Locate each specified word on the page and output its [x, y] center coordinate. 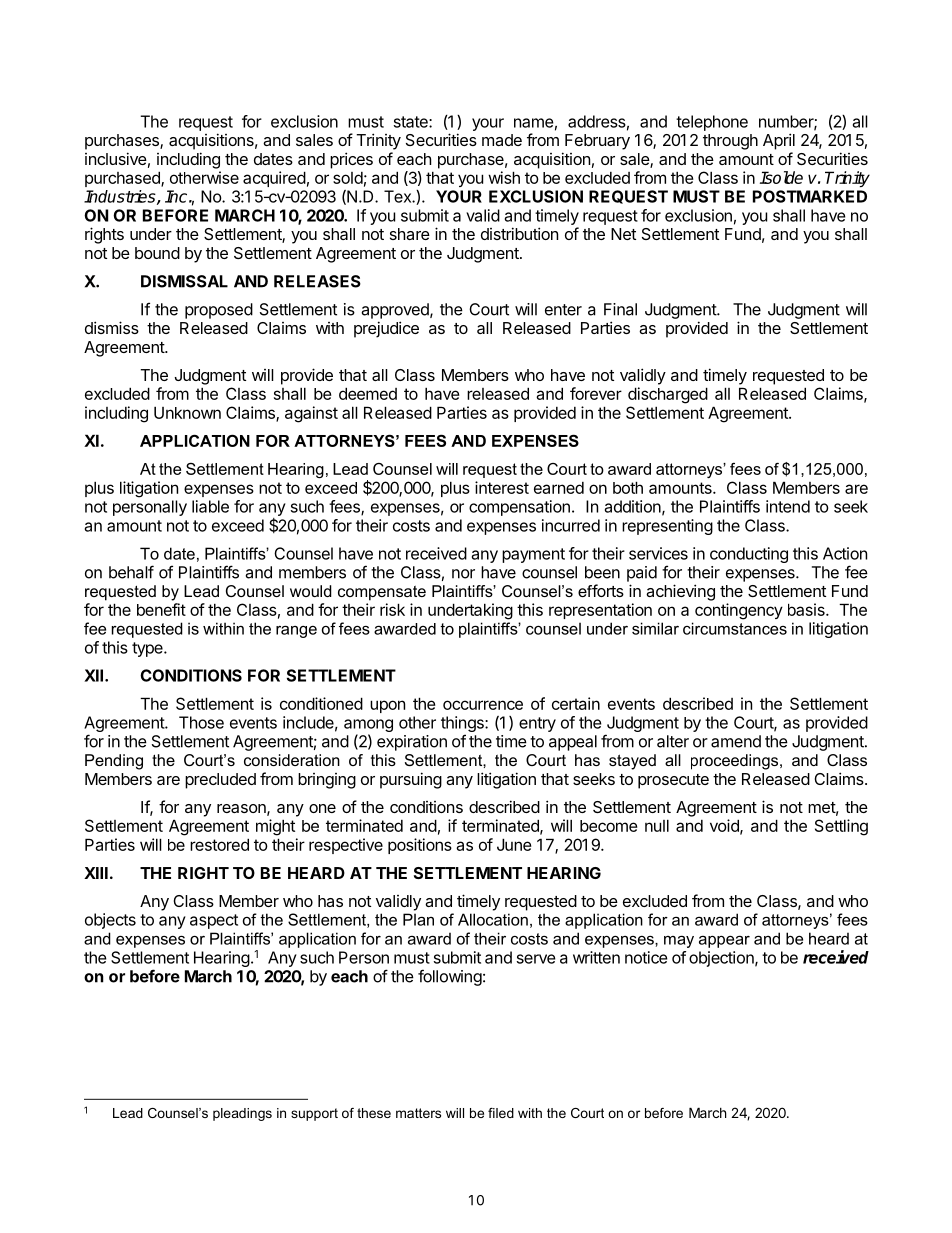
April [779, 141]
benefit [161, 609]
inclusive [116, 158]
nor [463, 574]
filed [501, 1113]
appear [724, 941]
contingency [739, 611]
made [502, 140]
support [314, 1114]
